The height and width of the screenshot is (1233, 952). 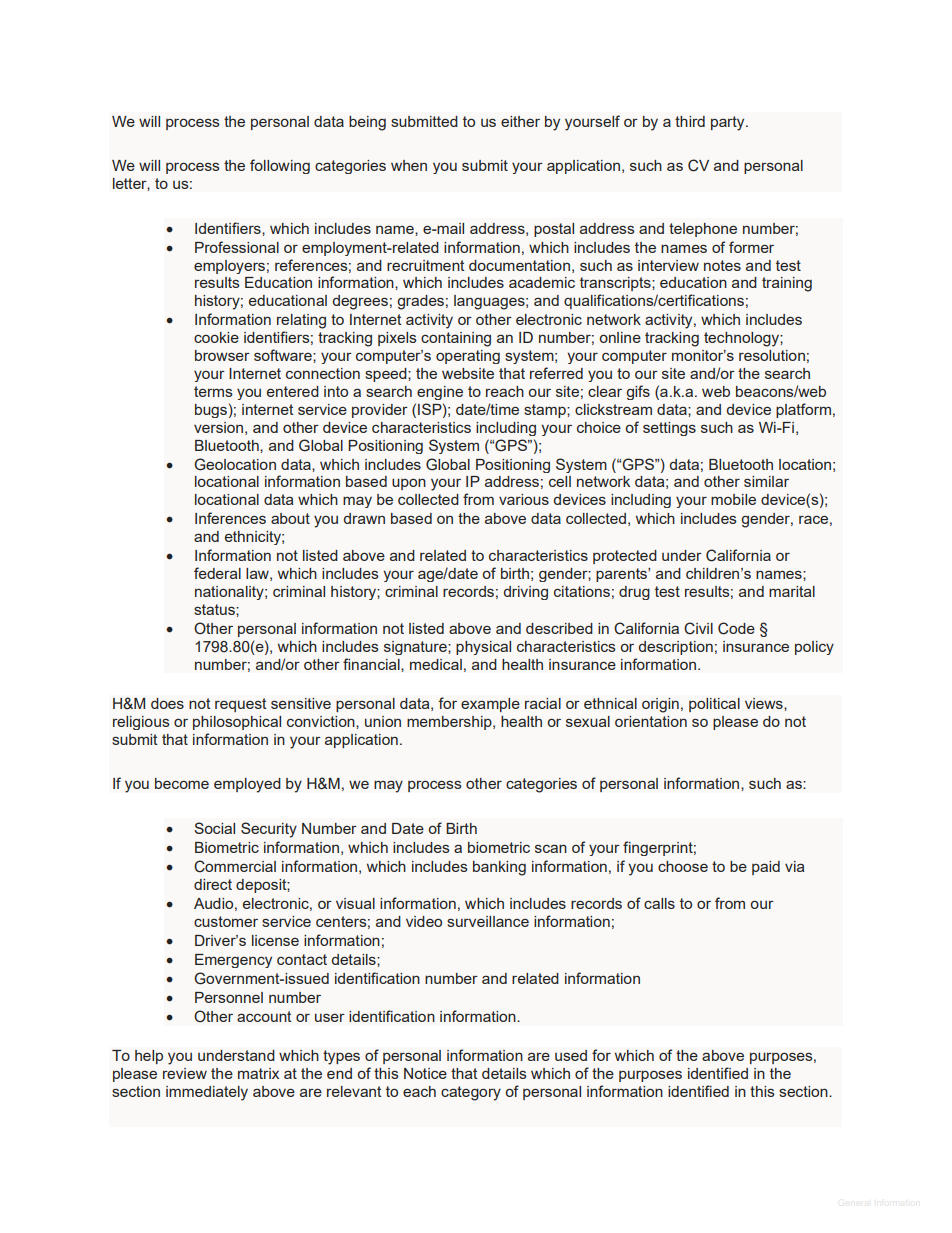 What do you see at coordinates (520, 121) in the screenshot?
I see `either` at bounding box center [520, 121].
